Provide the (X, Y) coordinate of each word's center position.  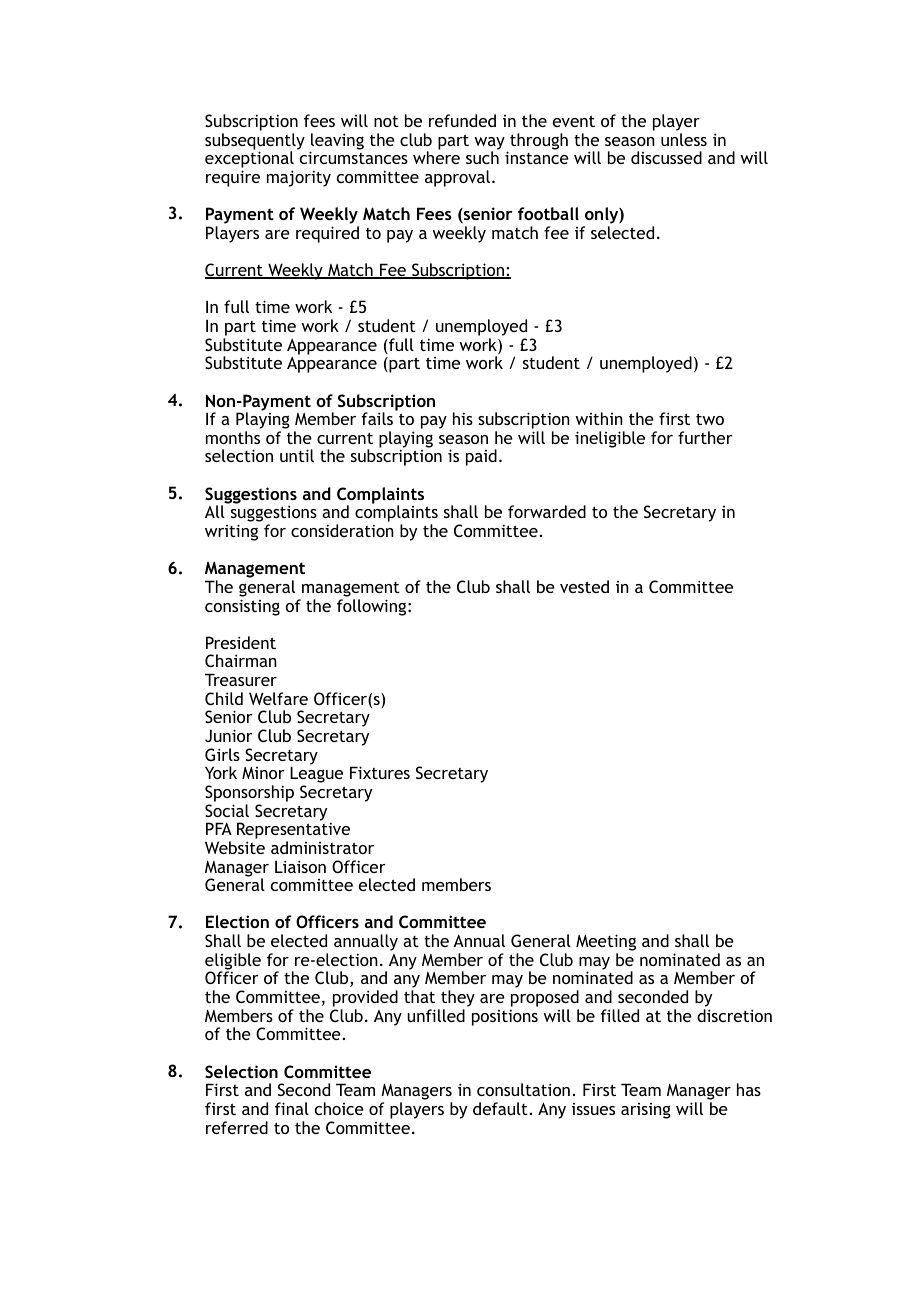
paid (481, 457)
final (292, 1108)
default (500, 1108)
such (482, 157)
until (297, 455)
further (705, 437)
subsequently (255, 142)
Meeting (606, 944)
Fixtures (380, 772)
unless (684, 139)
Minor (263, 773)
